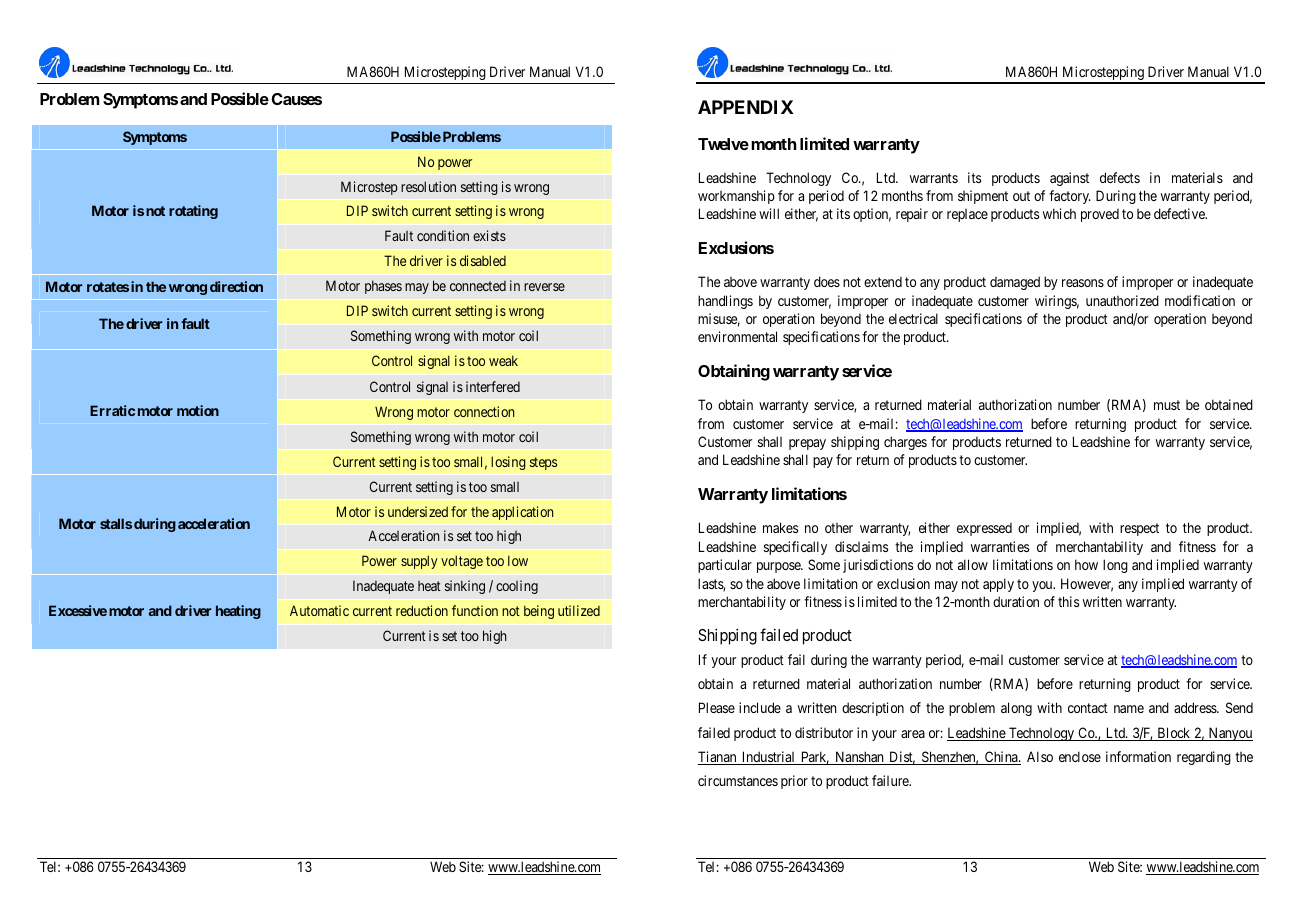 The width and height of the screenshot is (1308, 924). What do you see at coordinates (236, 286) in the screenshot?
I see `direction` at bounding box center [236, 286].
